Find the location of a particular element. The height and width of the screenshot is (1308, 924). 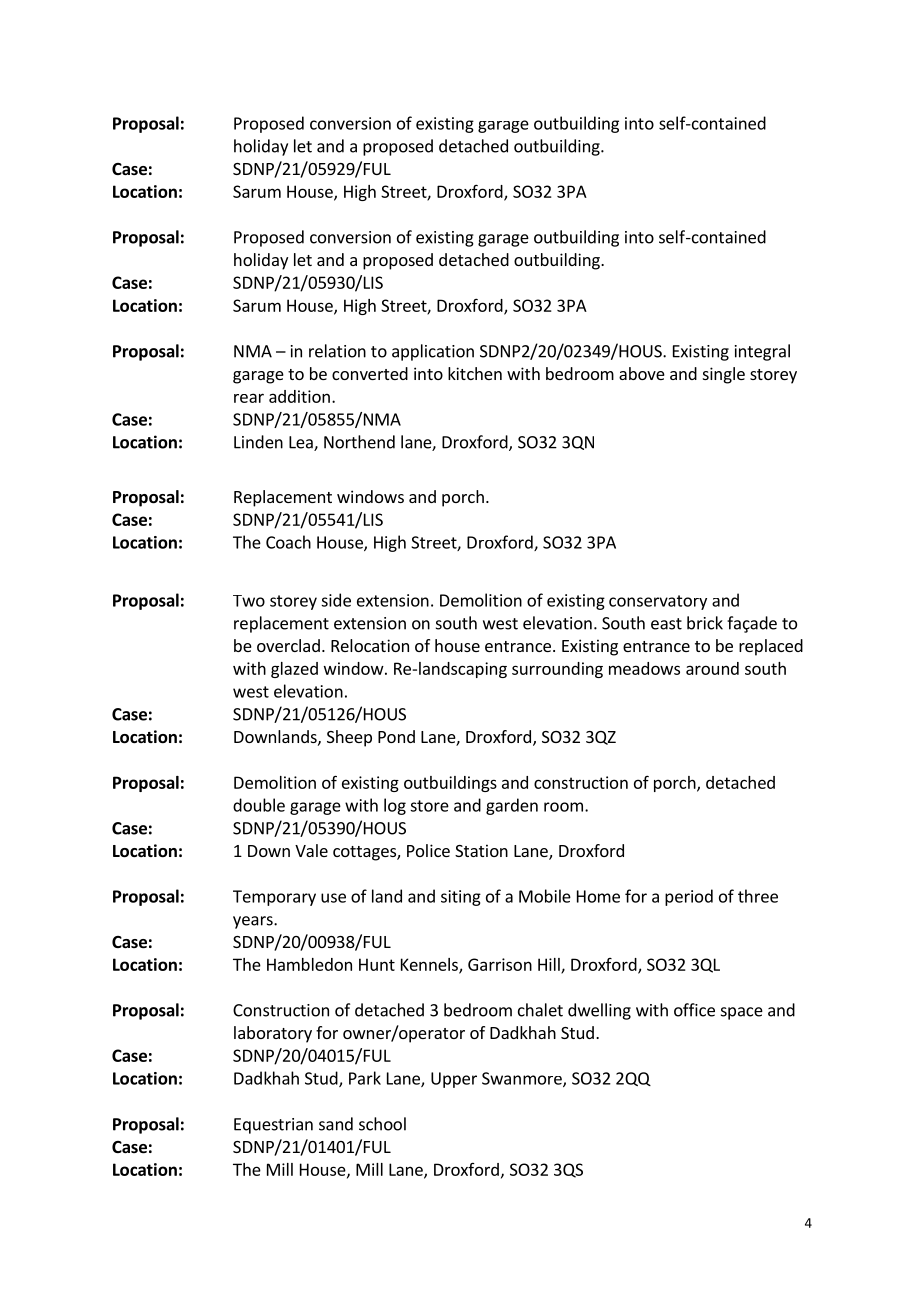

single is located at coordinates (724, 375).
